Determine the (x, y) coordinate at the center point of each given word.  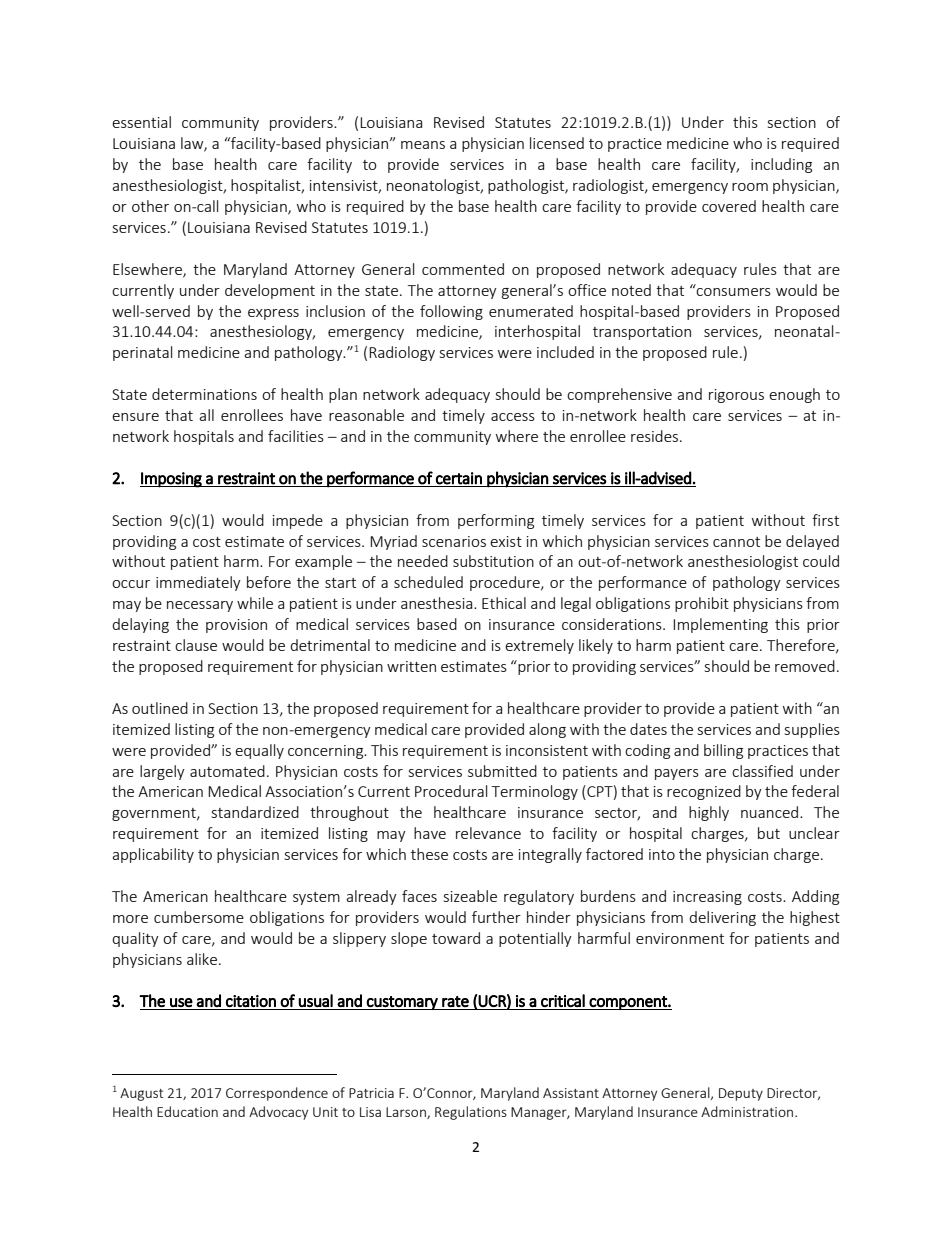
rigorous (736, 396)
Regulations (471, 1113)
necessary (200, 606)
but (769, 833)
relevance (488, 833)
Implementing (720, 625)
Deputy (741, 1094)
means (423, 145)
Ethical (504, 603)
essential (141, 122)
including (781, 165)
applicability (153, 855)
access (513, 417)
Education (187, 1111)
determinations (204, 394)
